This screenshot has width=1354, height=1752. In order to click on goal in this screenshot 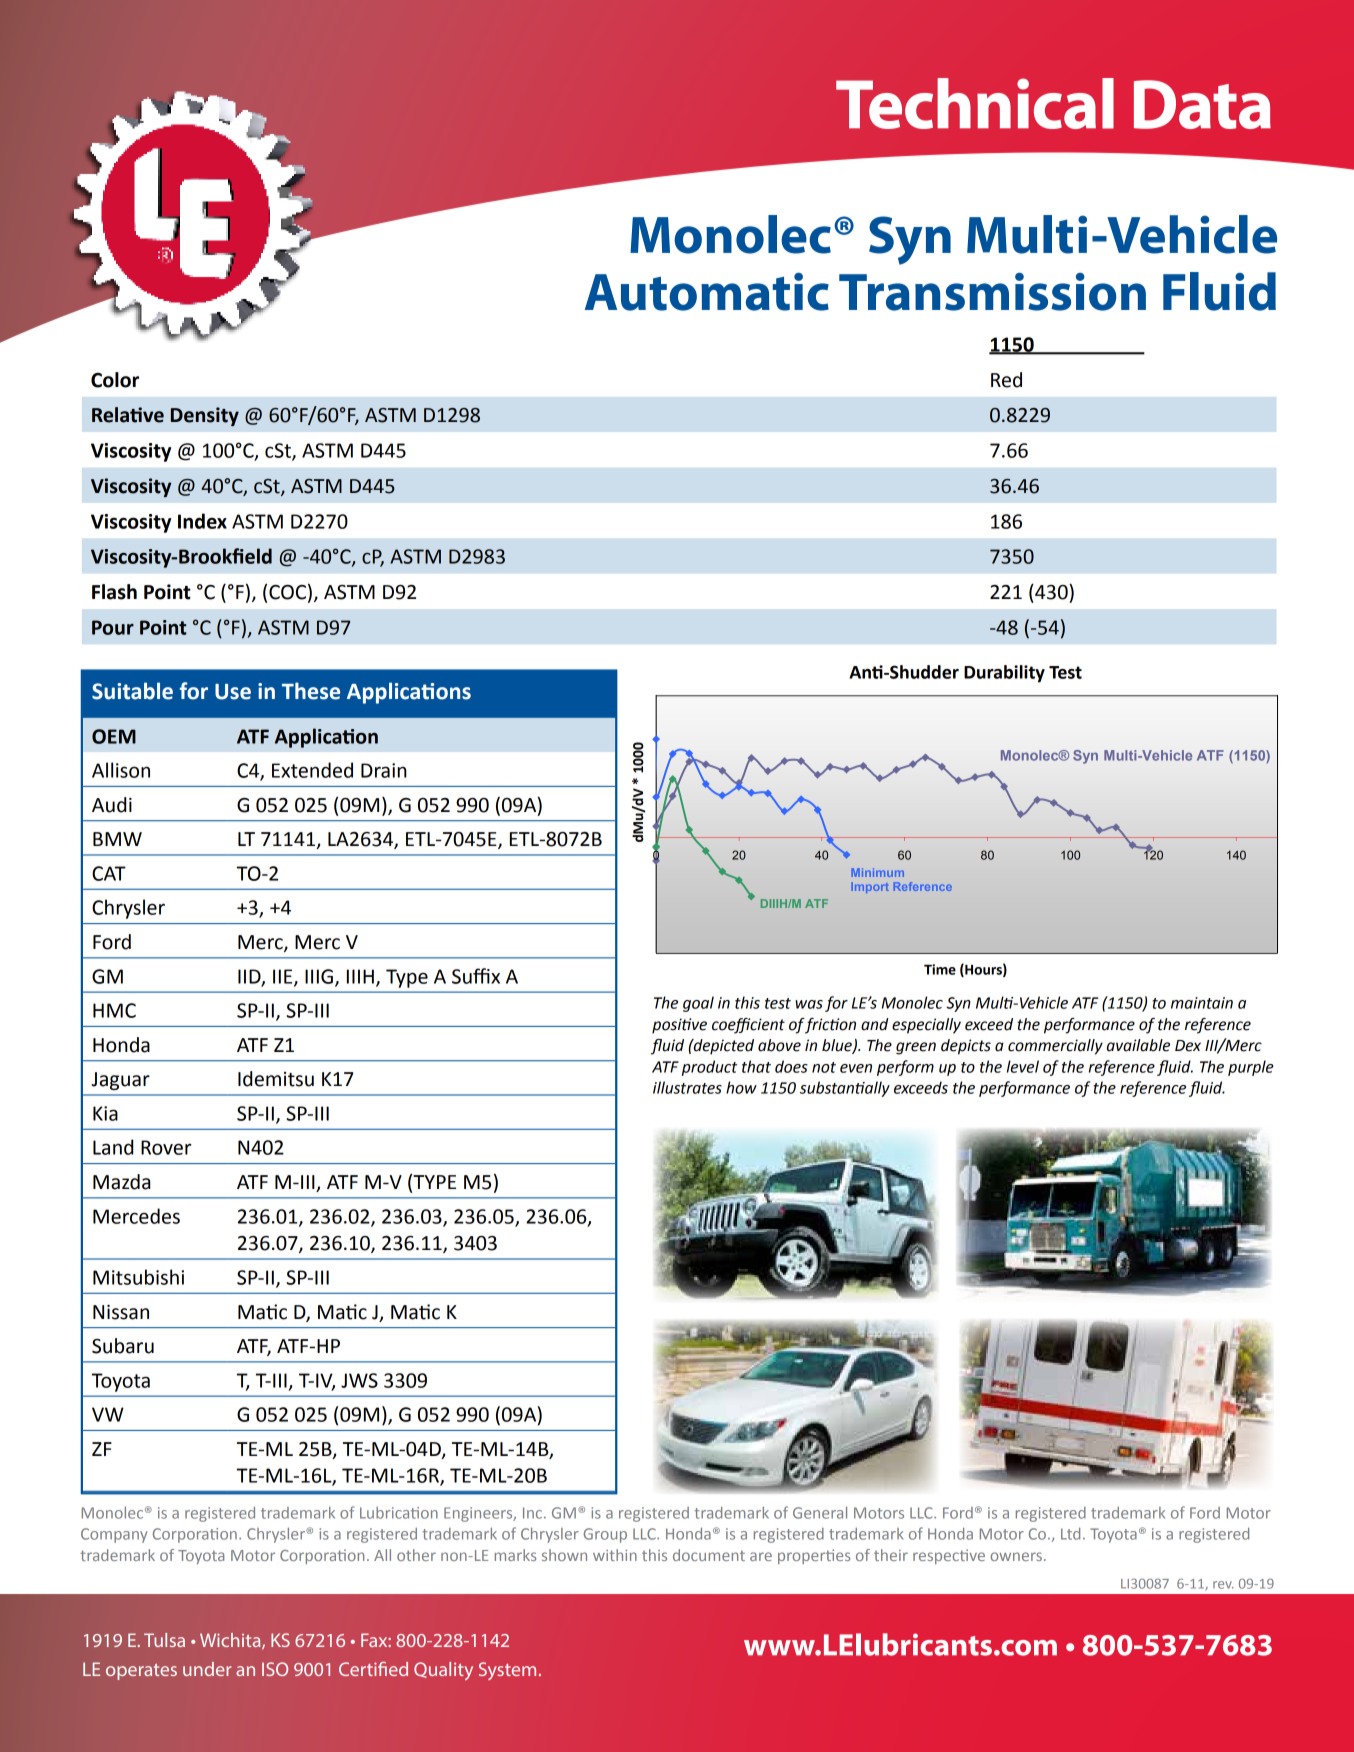, I will do `click(698, 1004)`.
